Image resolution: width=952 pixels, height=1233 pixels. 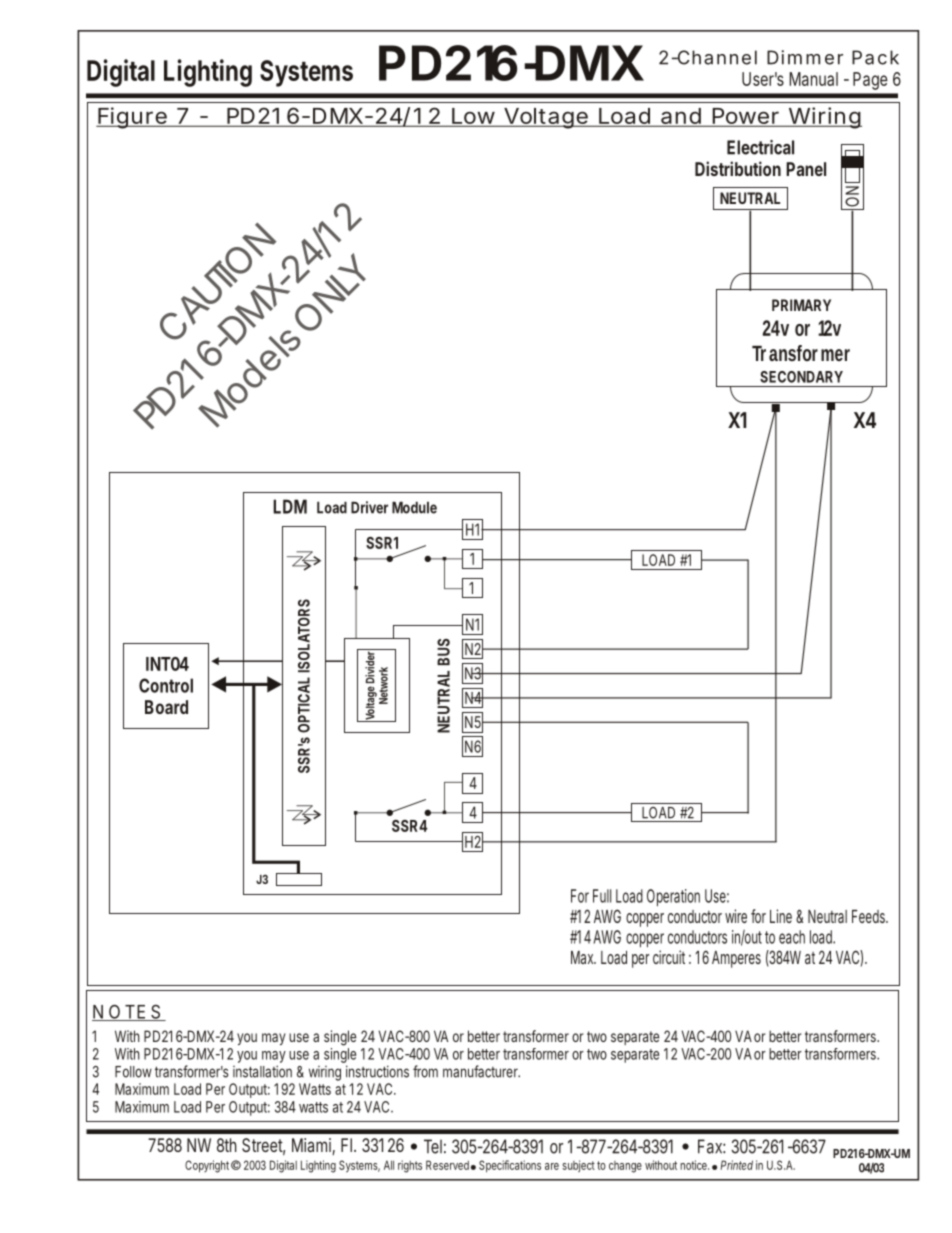 What do you see at coordinates (669, 957) in the page?
I see `circuit` at bounding box center [669, 957].
